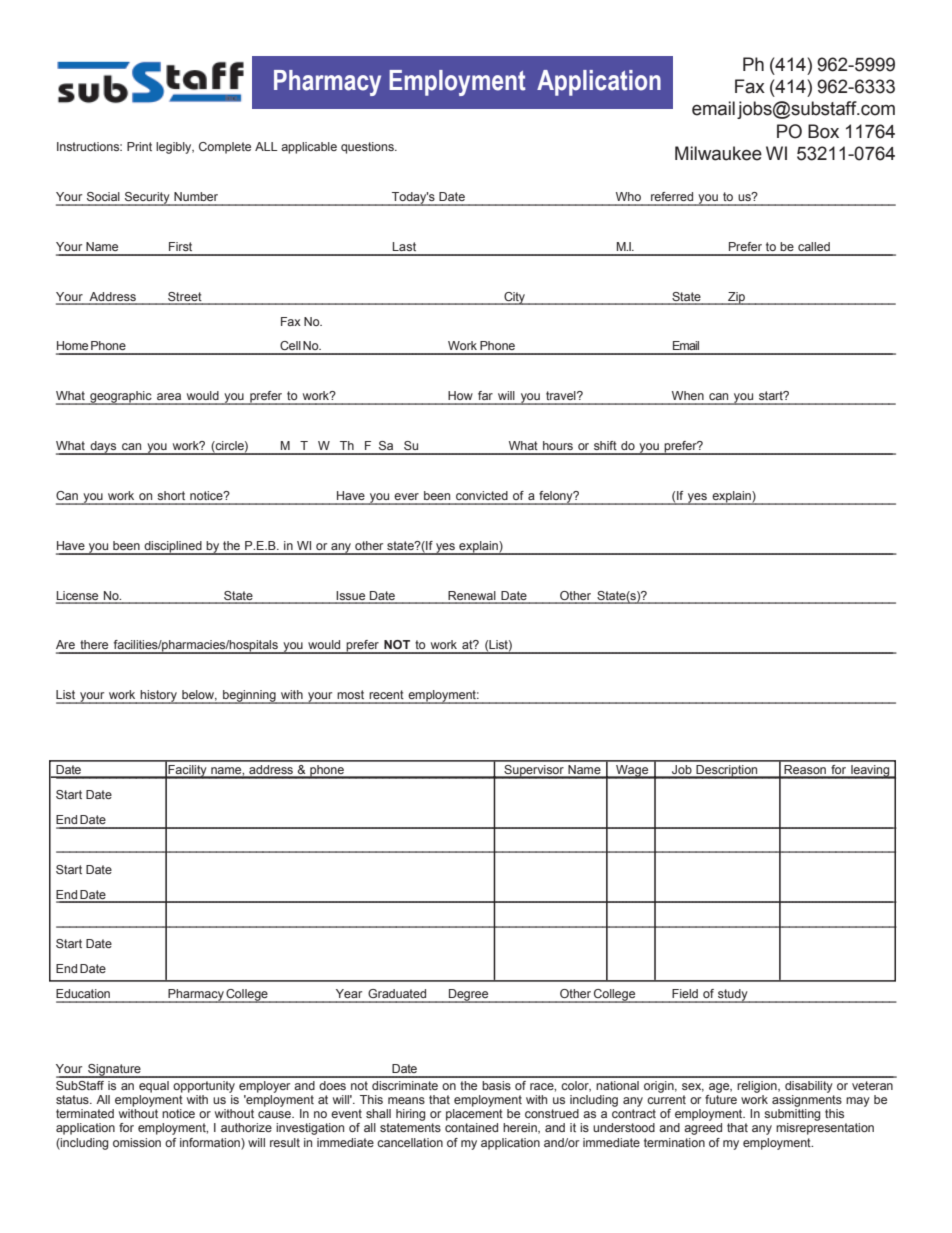 The width and height of the screenshot is (952, 1233). Describe the element at coordinates (114, 1071) in the screenshot. I see `Signature` at that location.
